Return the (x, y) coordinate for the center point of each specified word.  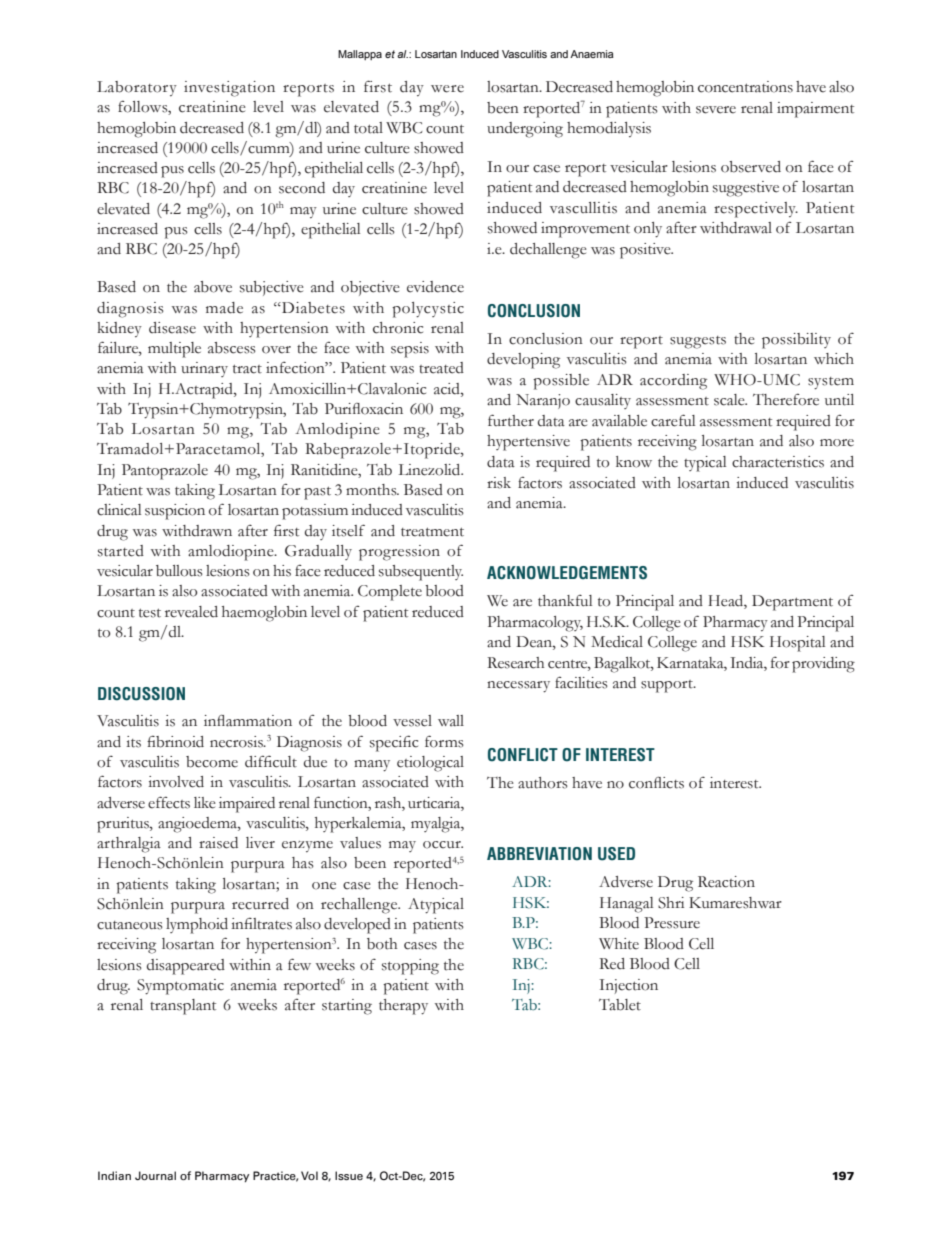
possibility (796, 341)
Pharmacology (535, 624)
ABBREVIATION (539, 854)
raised (218, 843)
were (447, 89)
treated (441, 368)
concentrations (745, 87)
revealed (191, 612)
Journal (155, 1175)
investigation (229, 89)
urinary (204, 369)
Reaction (726, 882)
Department (792, 603)
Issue (349, 1175)
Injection (628, 986)
